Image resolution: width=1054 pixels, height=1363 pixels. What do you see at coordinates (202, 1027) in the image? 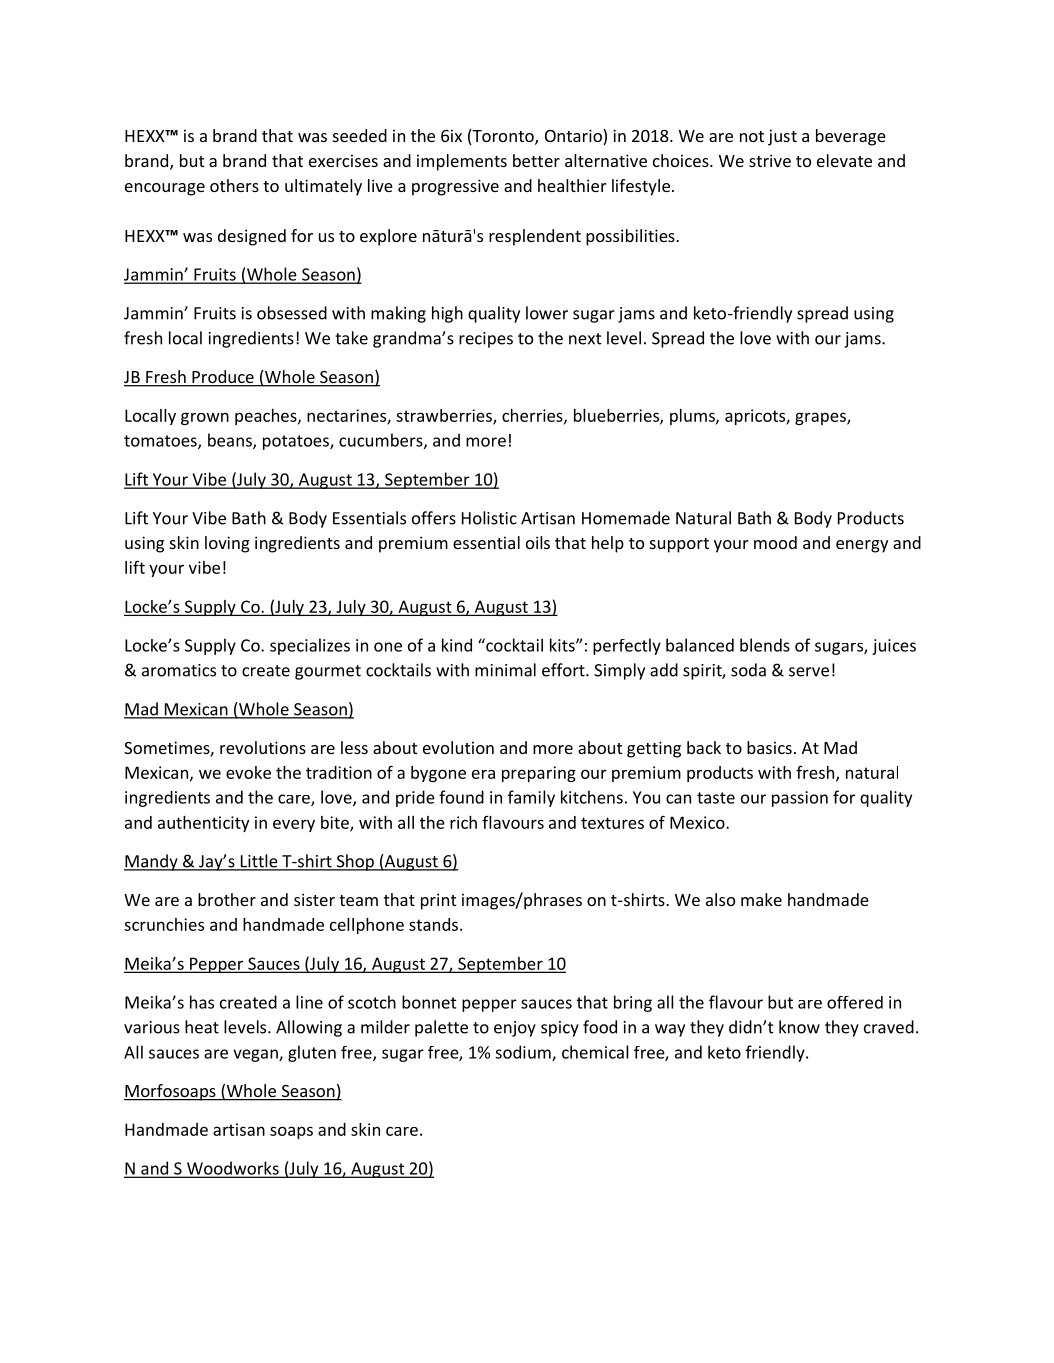
I see `heat` at bounding box center [202, 1027].
